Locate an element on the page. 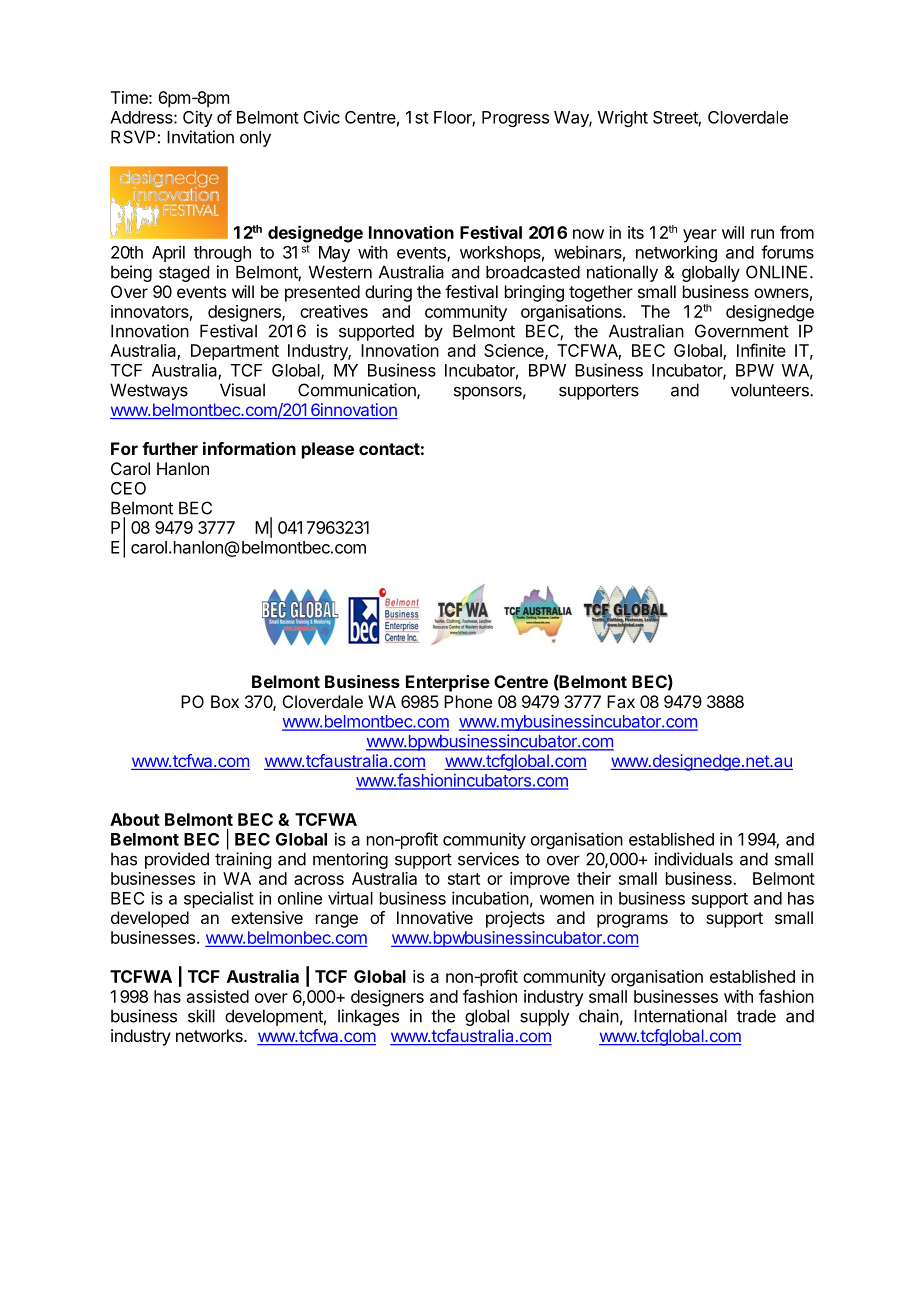 This page has width=924, height=1308. volunteers is located at coordinates (771, 390).
